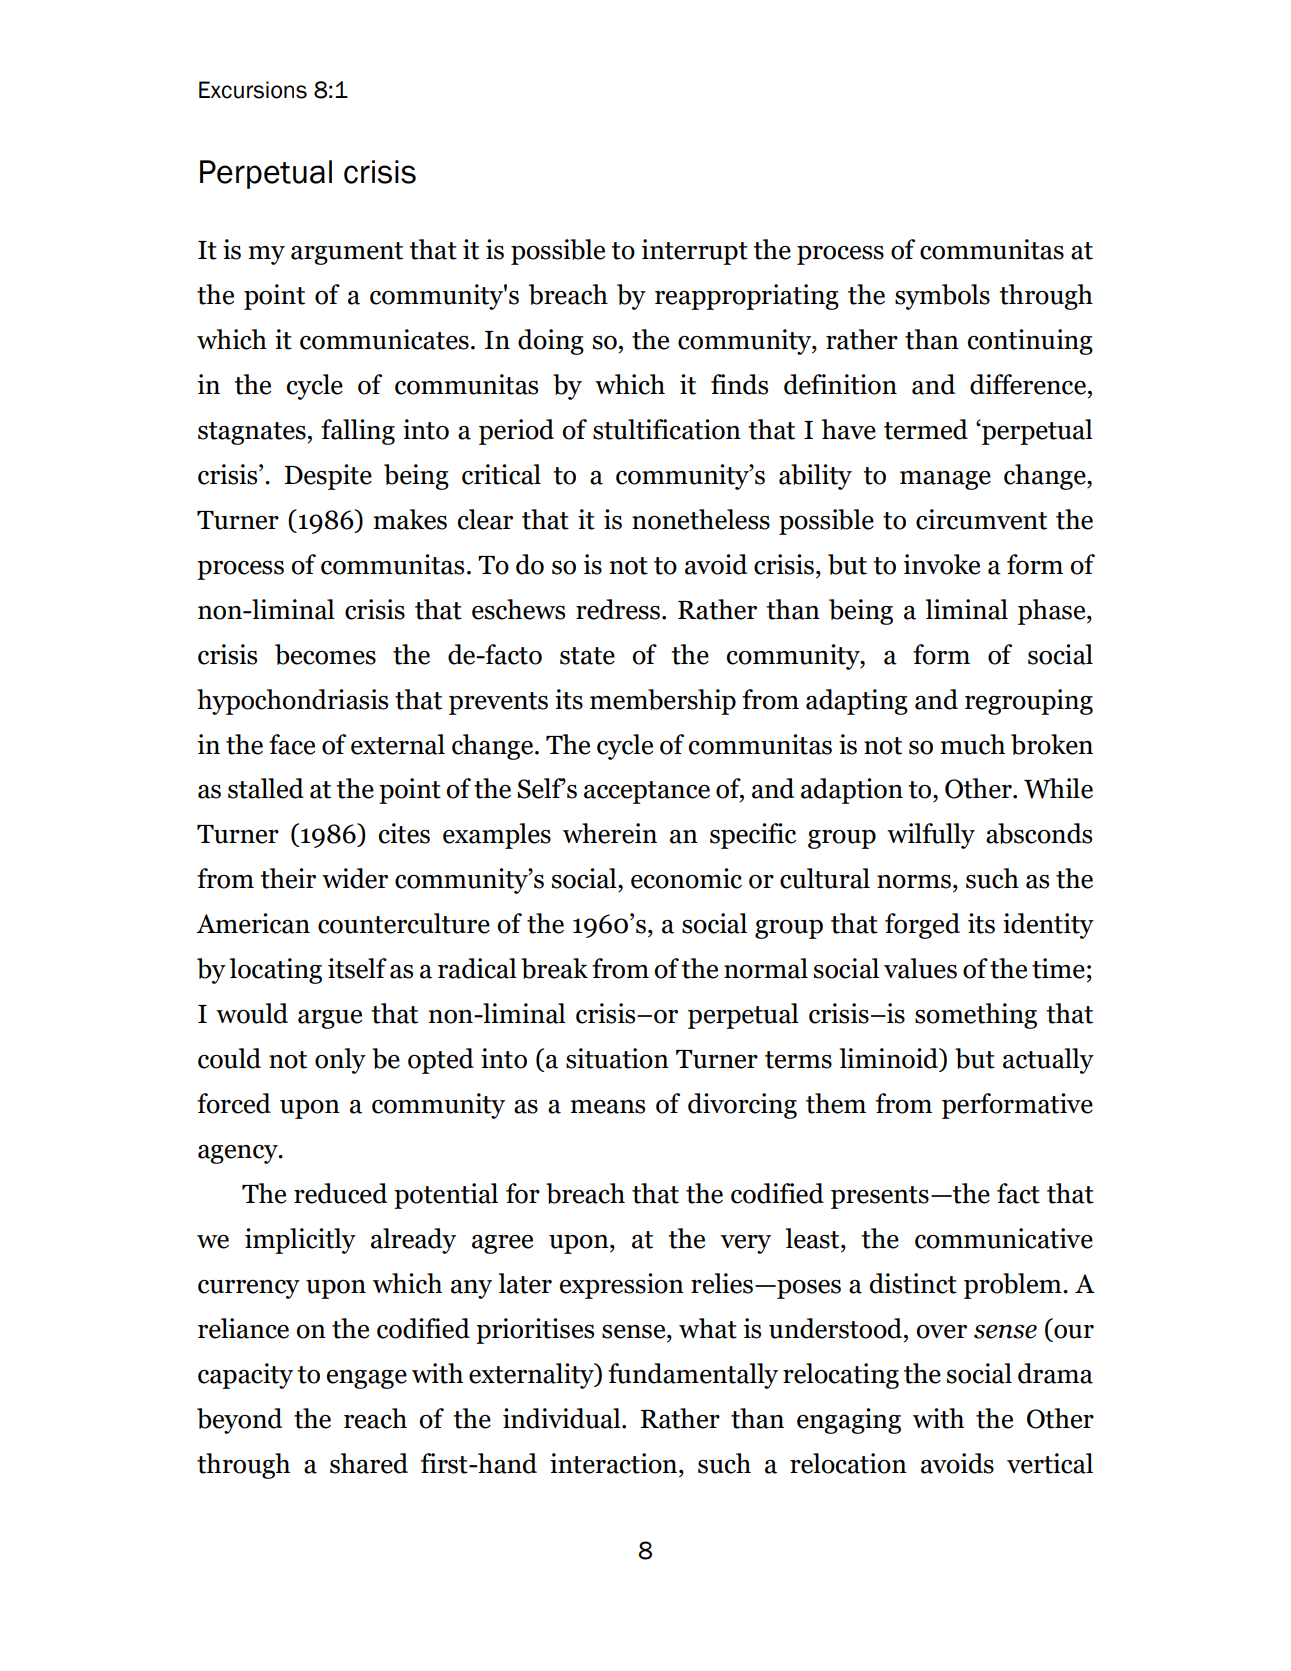 The image size is (1291, 1671). What do you see at coordinates (701, 519) in the document?
I see `nonetheless` at bounding box center [701, 519].
